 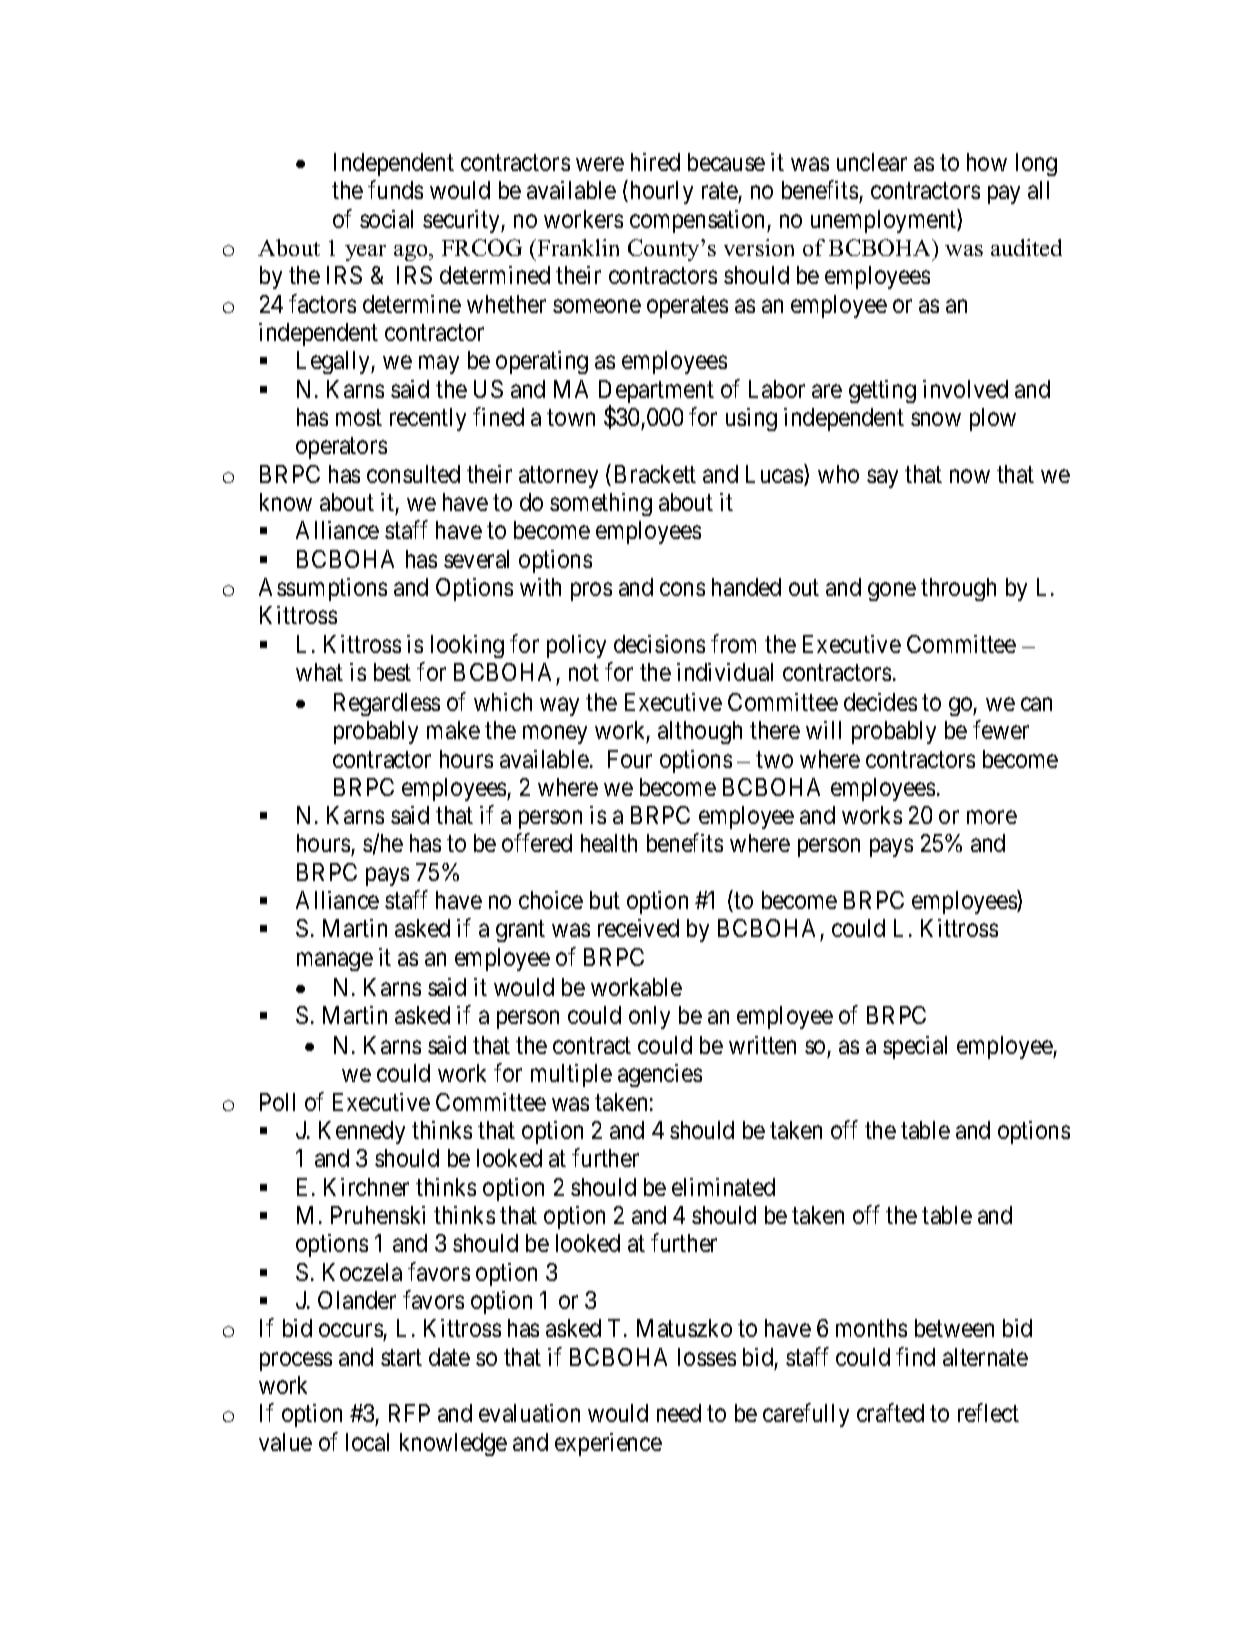 What do you see at coordinates (649, 1017) in the document?
I see `only` at bounding box center [649, 1017].
